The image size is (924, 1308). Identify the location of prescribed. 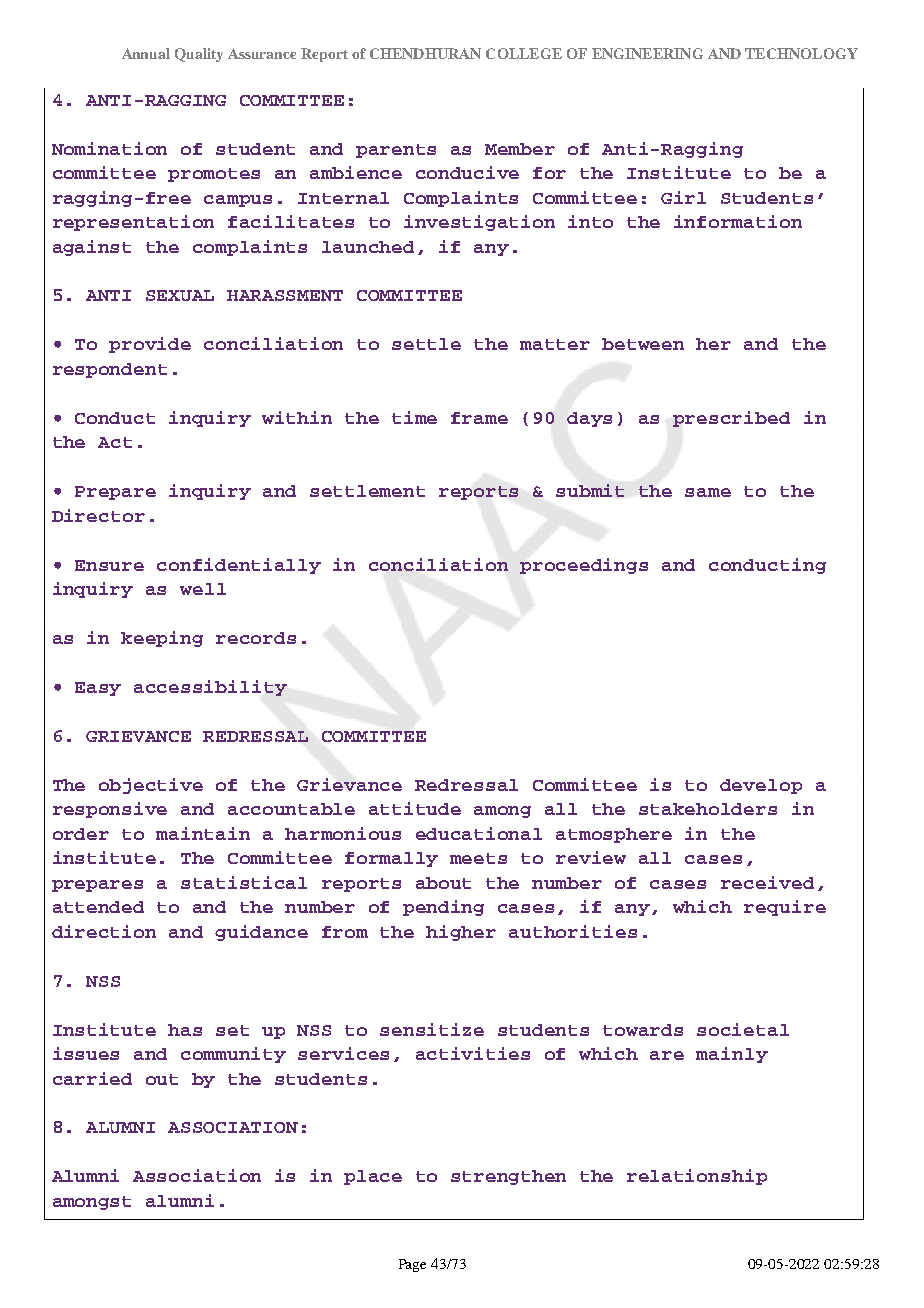
(731, 419).
